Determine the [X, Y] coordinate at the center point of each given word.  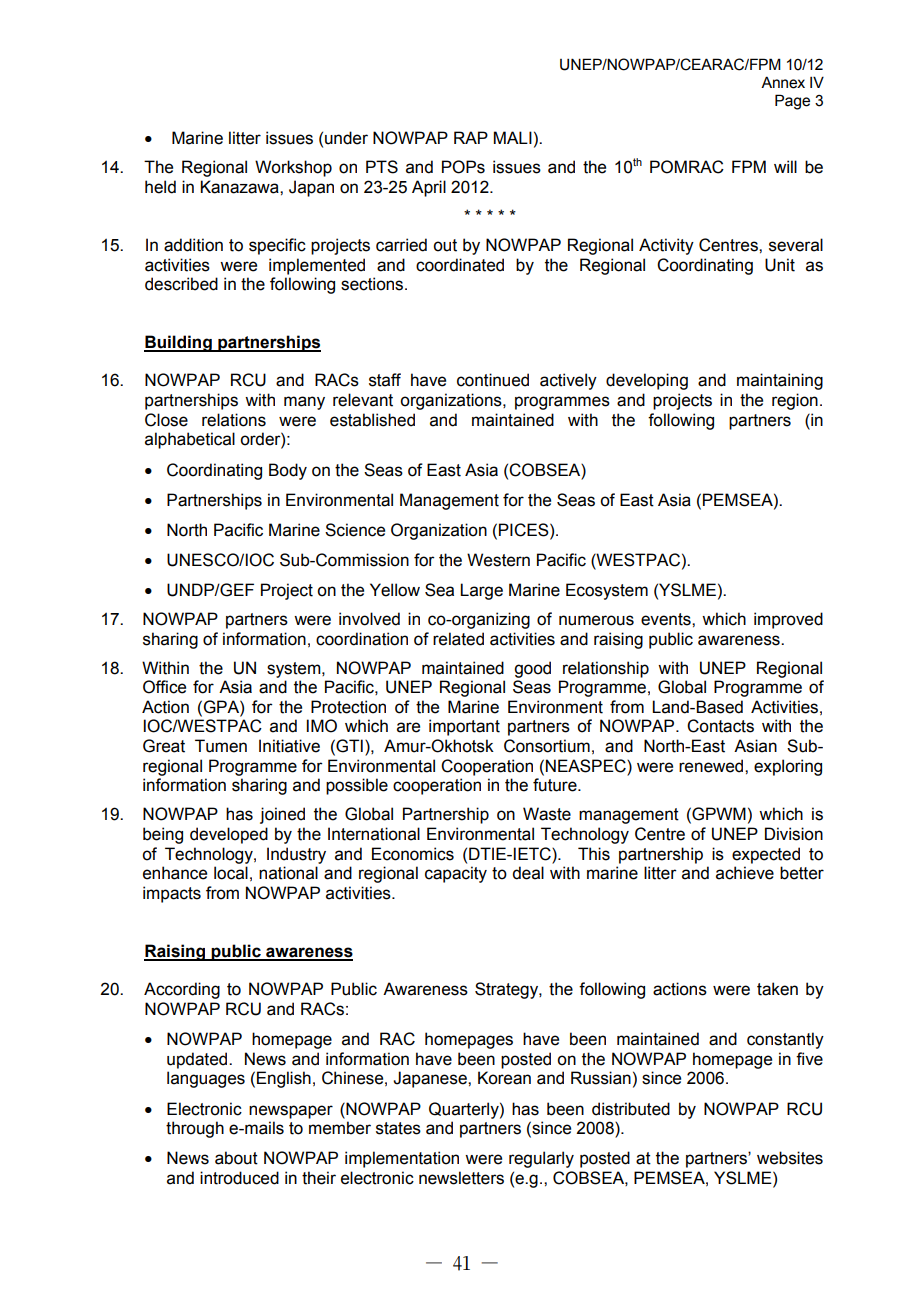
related [458, 639]
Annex [783, 82]
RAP [471, 137]
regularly [541, 1159]
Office [164, 687]
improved [788, 620]
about [236, 1158]
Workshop [293, 168]
